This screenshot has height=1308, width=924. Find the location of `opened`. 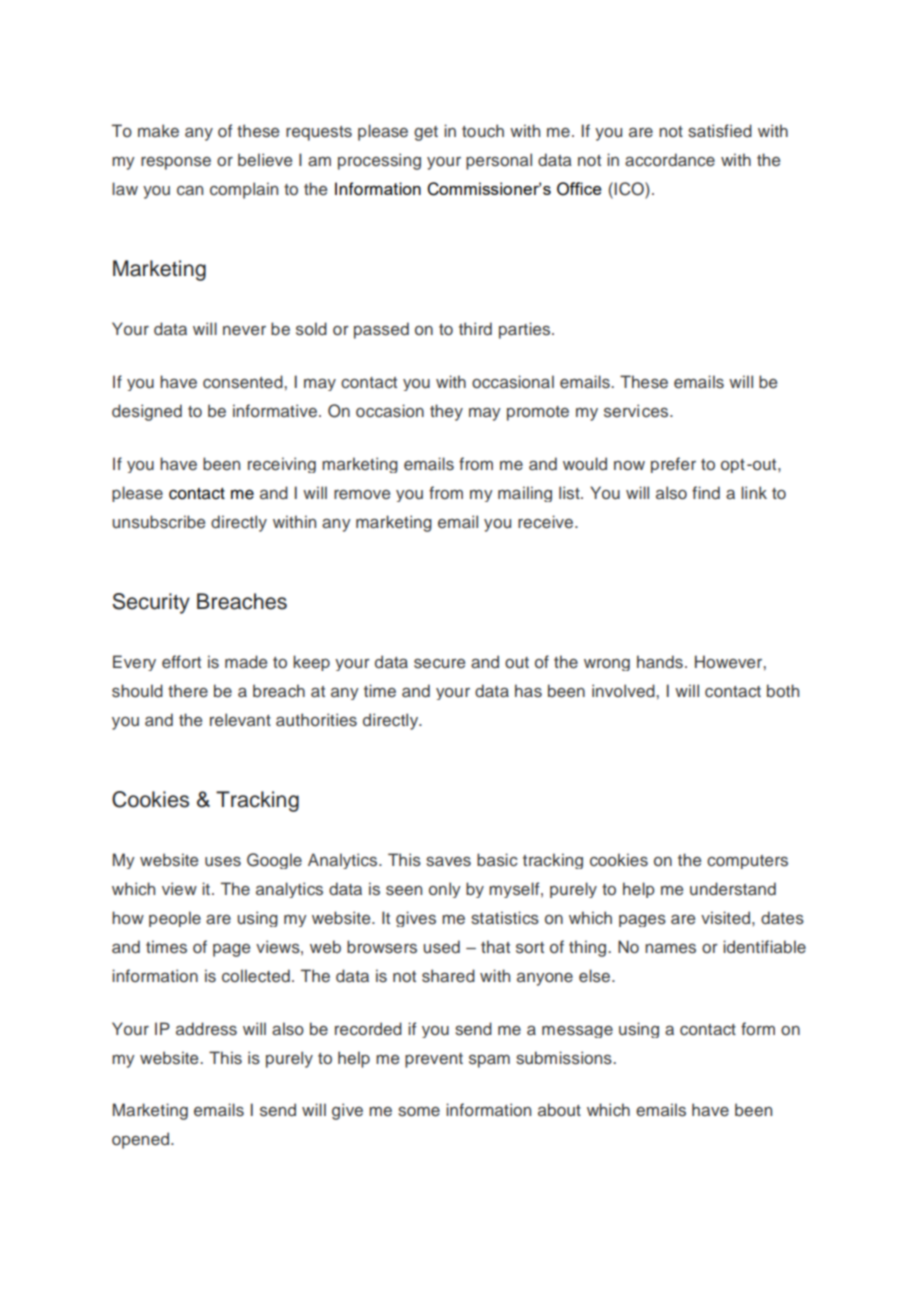

opened is located at coordinates (142, 1140).
